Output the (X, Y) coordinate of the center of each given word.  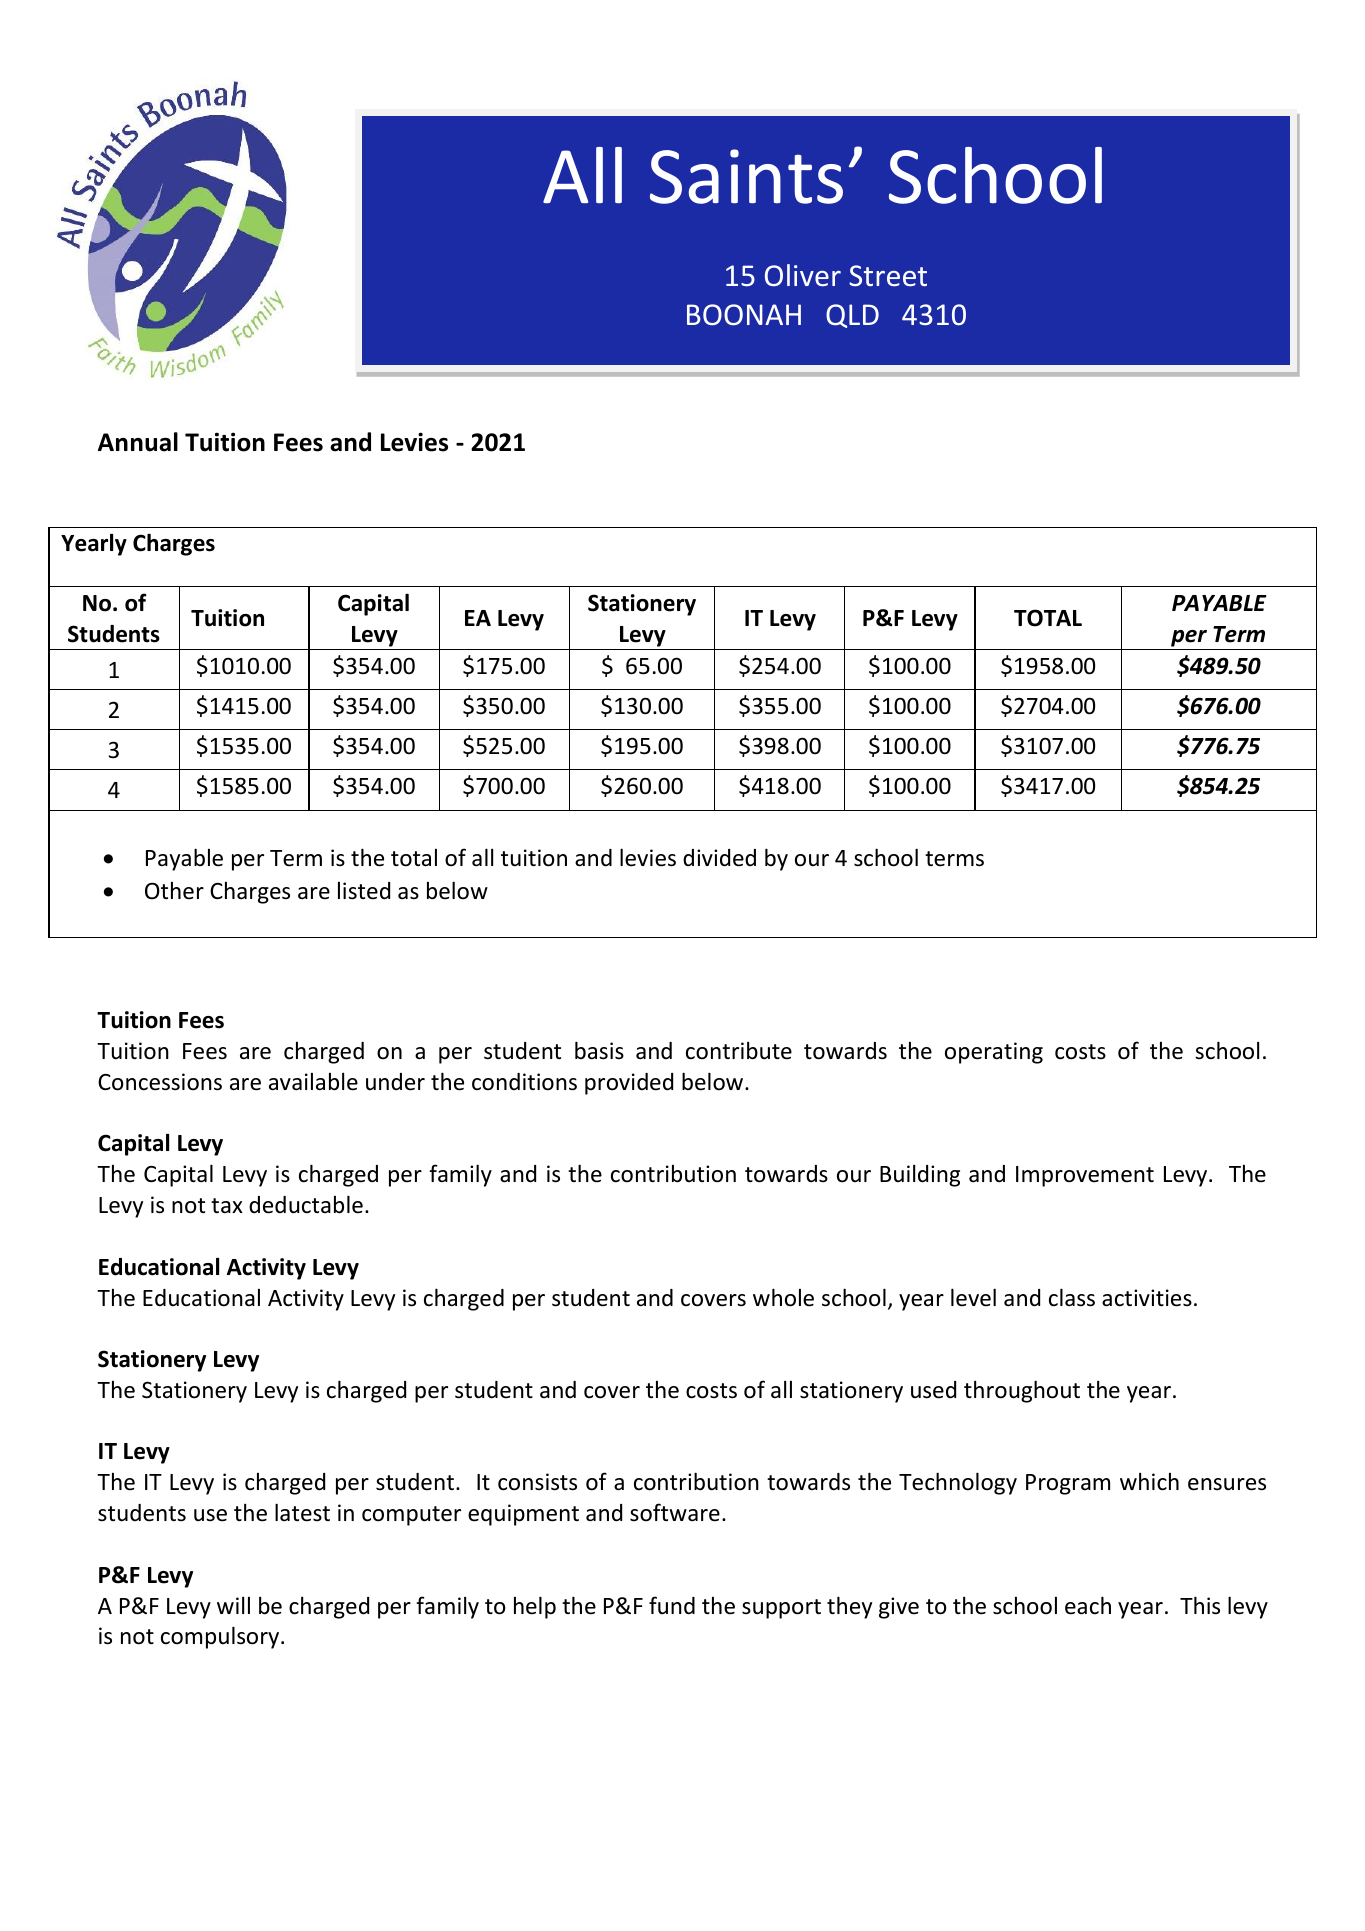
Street (888, 275)
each (1088, 1605)
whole (783, 1297)
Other (174, 891)
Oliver (803, 275)
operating (994, 1053)
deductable (306, 1204)
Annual (138, 442)
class (1072, 1297)
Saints (746, 176)
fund (672, 1605)
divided (719, 858)
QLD (852, 316)
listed (364, 891)
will (233, 1605)
